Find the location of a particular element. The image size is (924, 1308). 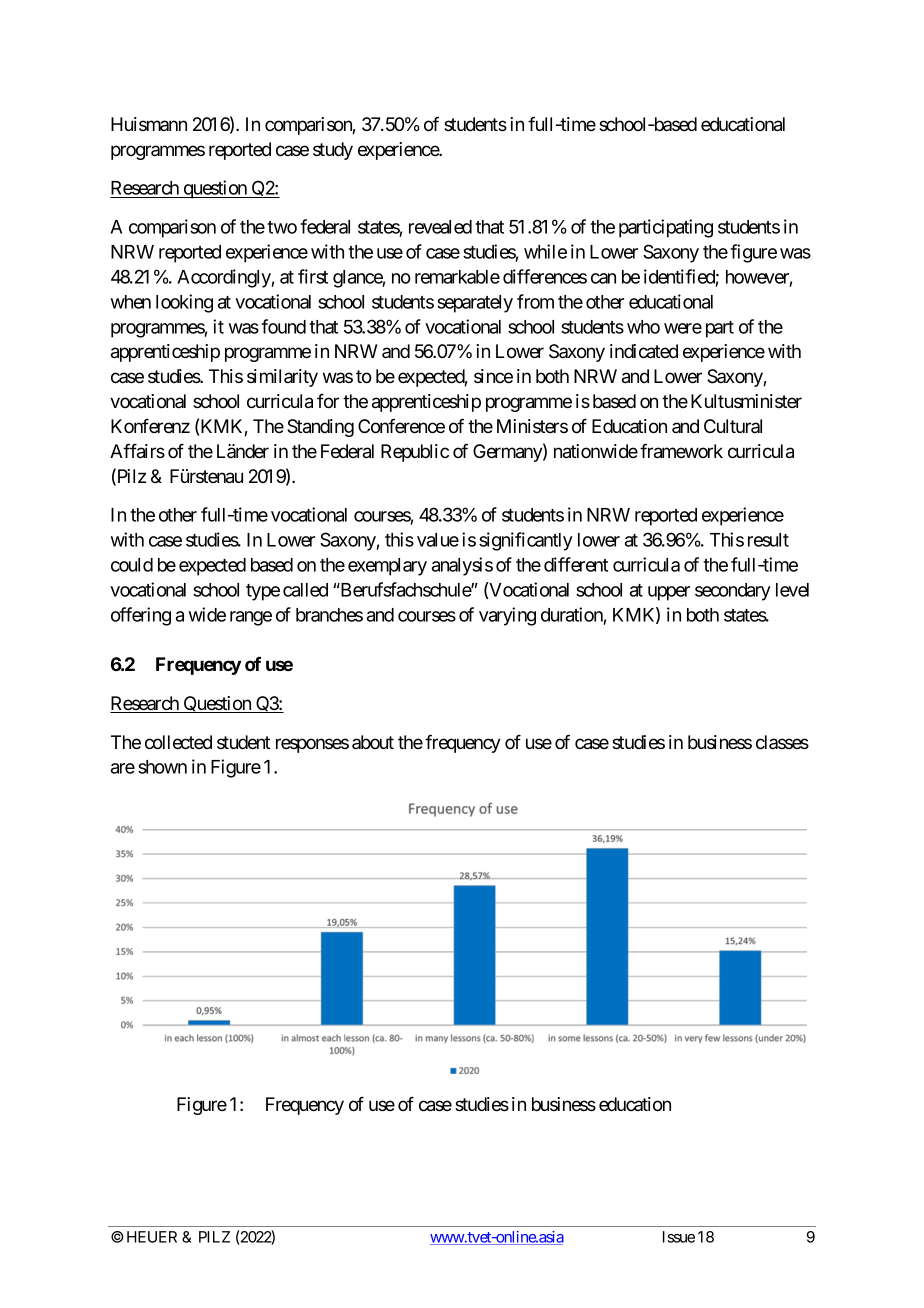

Issue is located at coordinates (679, 1237).
